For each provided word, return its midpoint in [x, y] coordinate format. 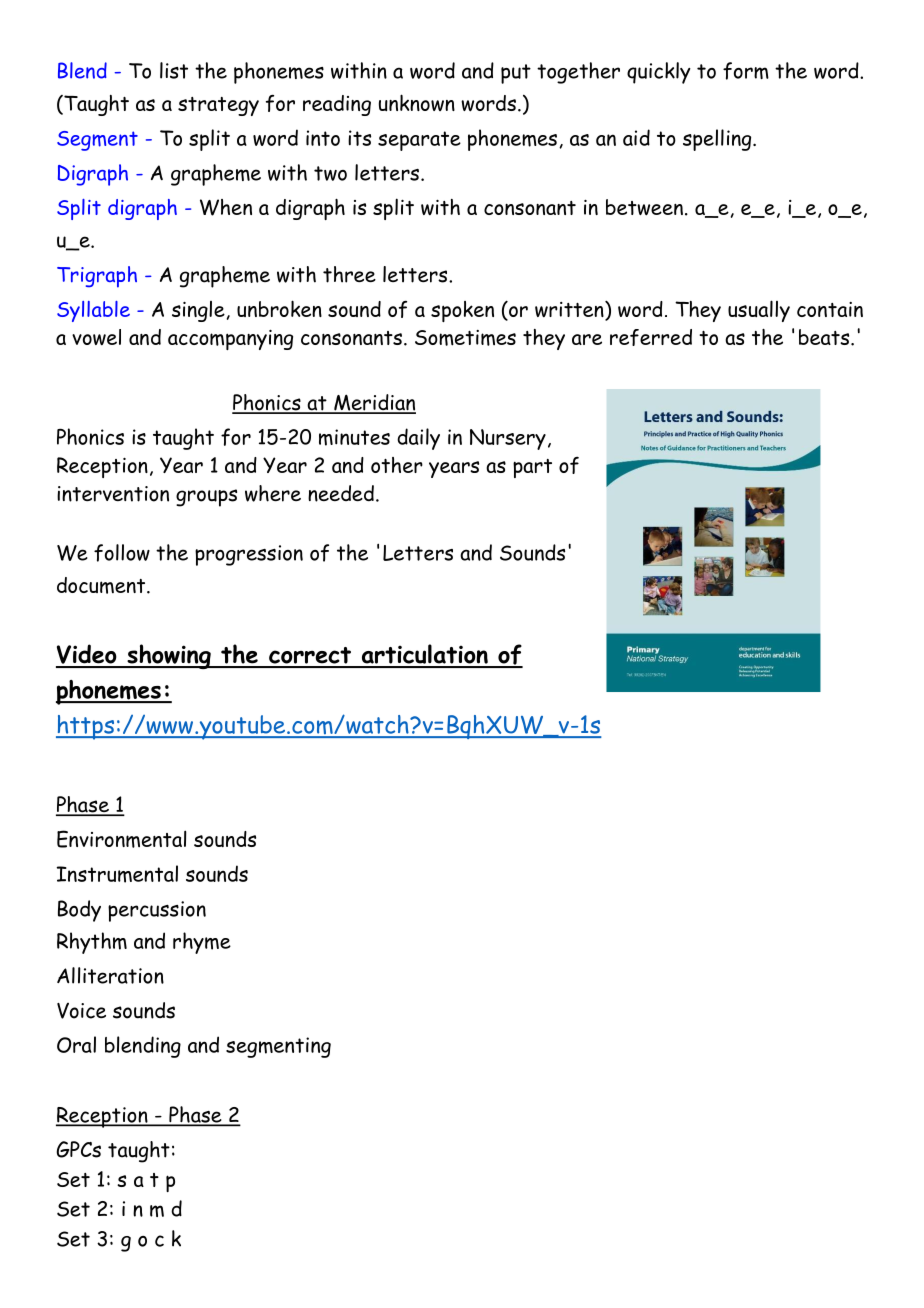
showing [169, 656]
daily [418, 439]
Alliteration [110, 975]
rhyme [202, 943]
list [174, 70]
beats [825, 337]
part [532, 468]
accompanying [230, 340]
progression [249, 555]
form [746, 71]
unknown [417, 102]
